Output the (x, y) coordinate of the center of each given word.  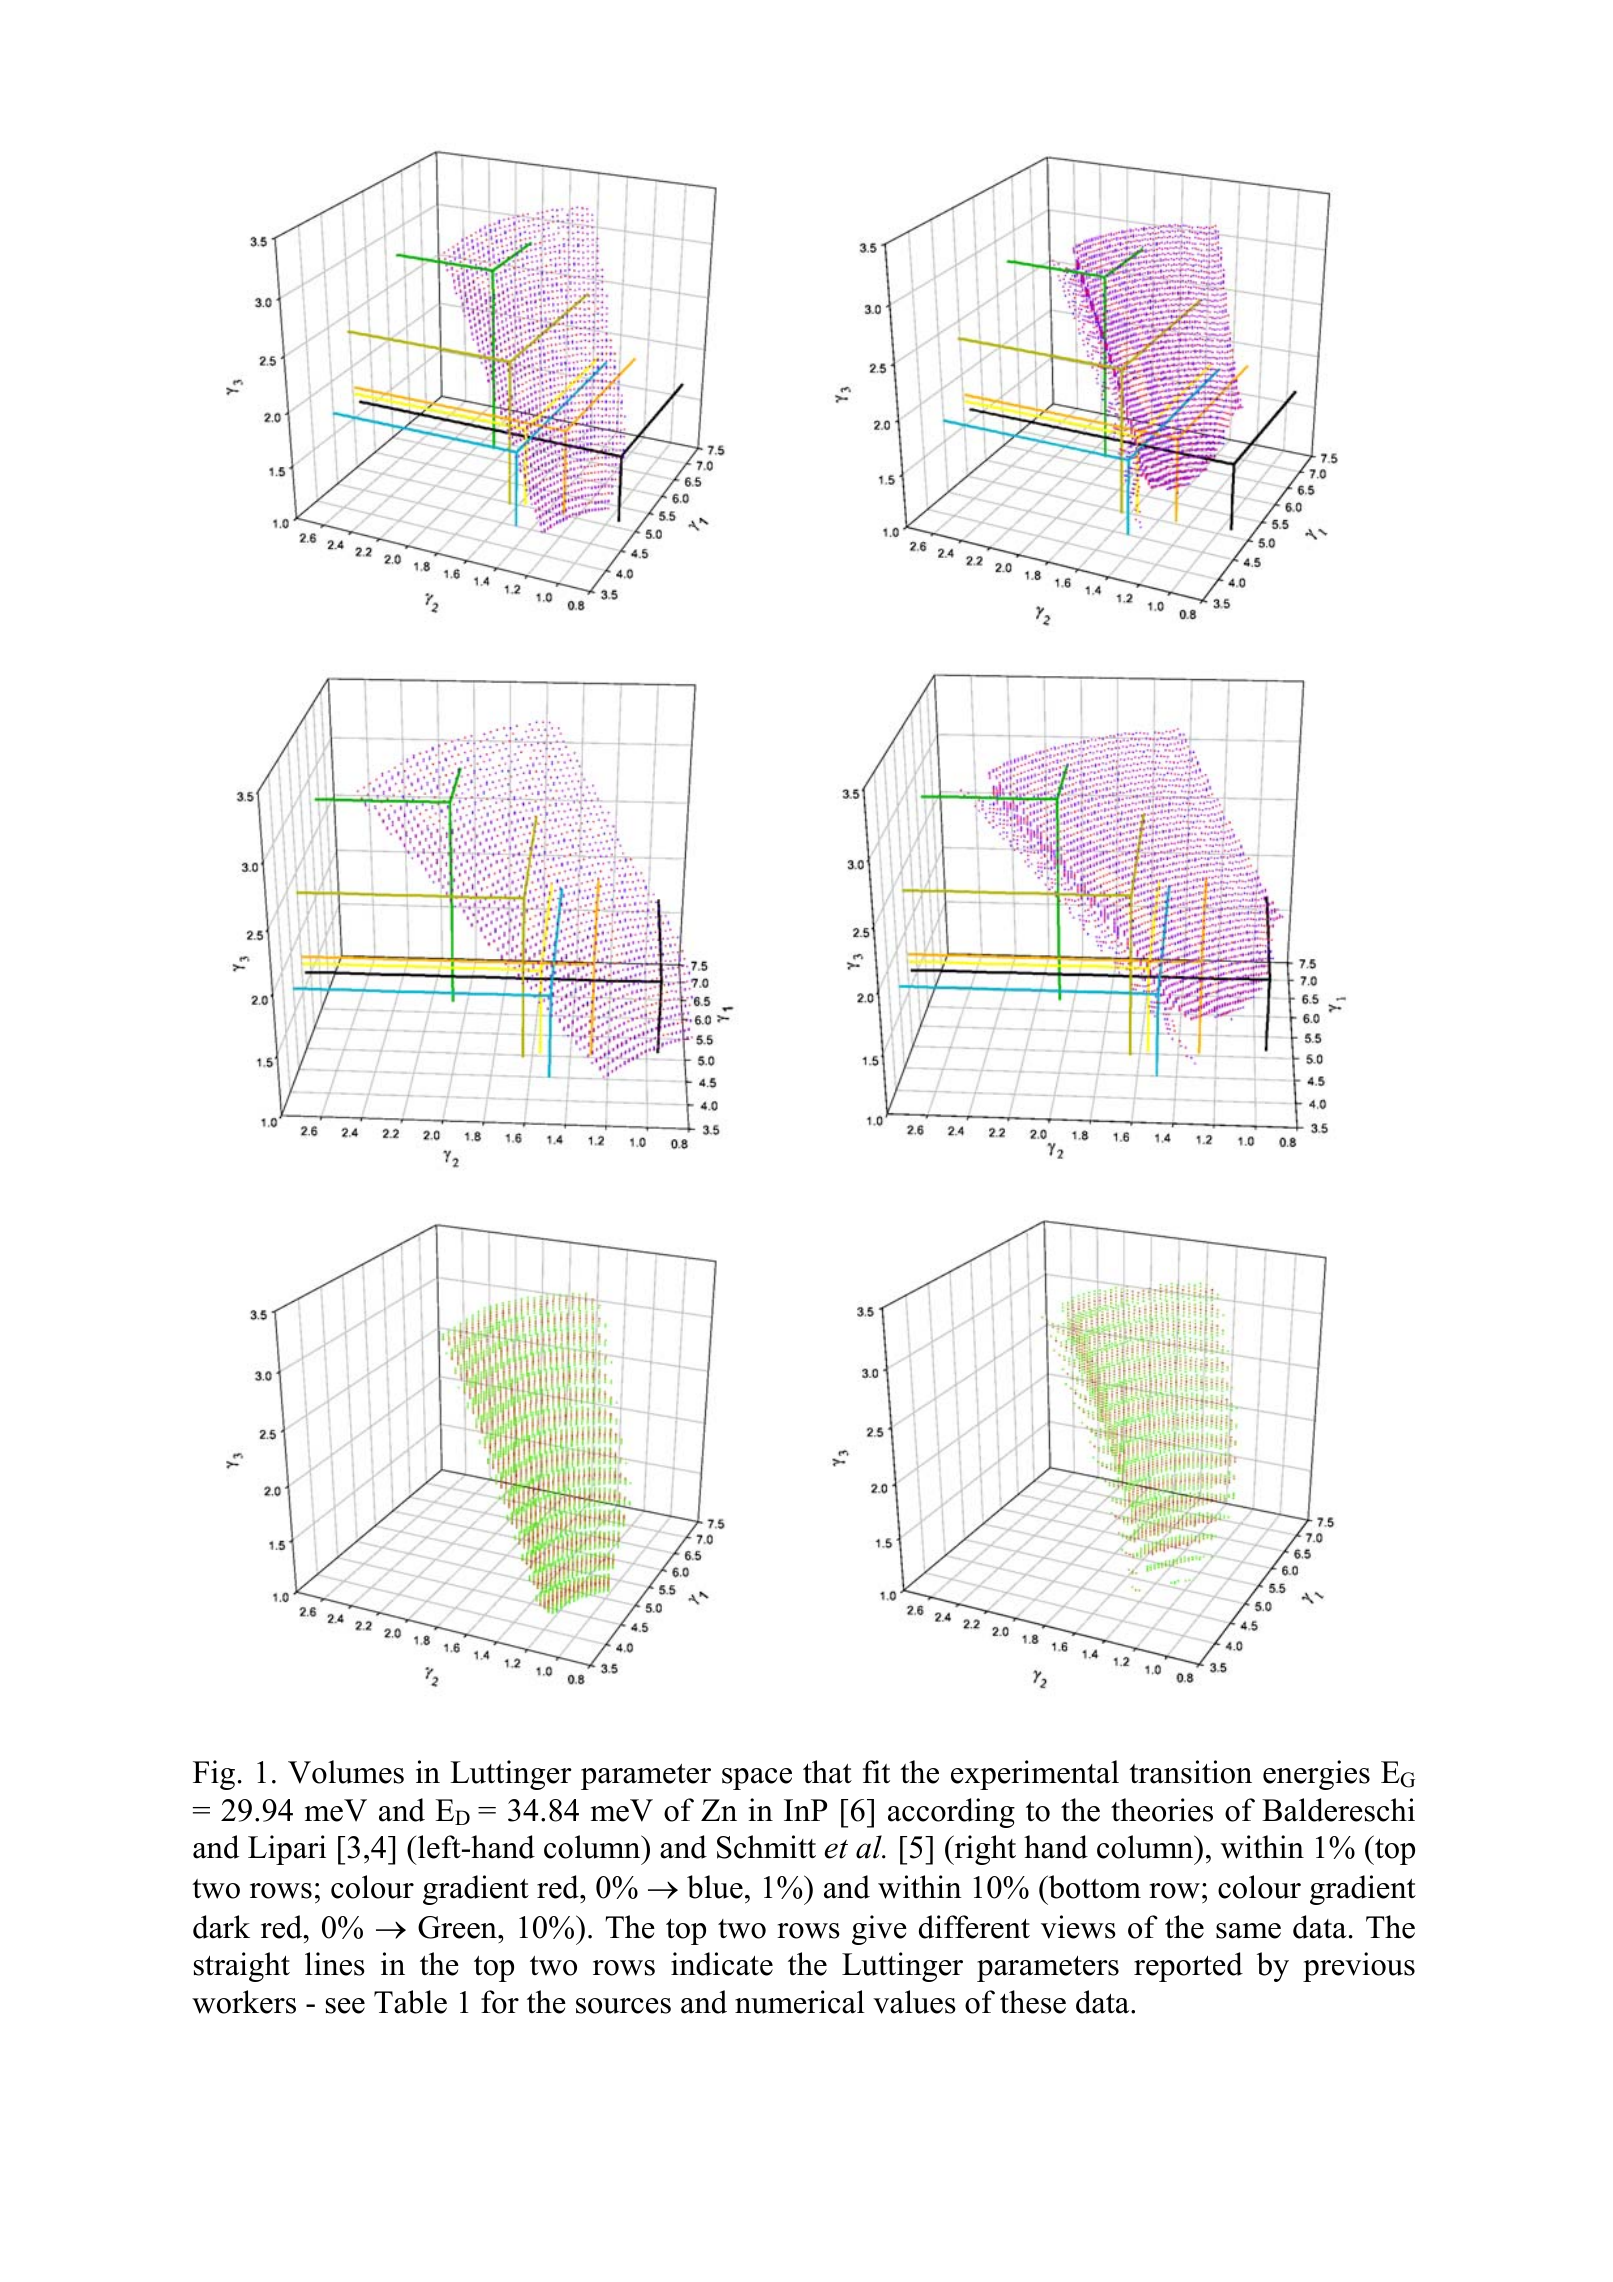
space (757, 1779)
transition (1190, 1772)
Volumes (346, 1772)
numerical (800, 2002)
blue (715, 1887)
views (1078, 1927)
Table (410, 2002)
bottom (1093, 1887)
